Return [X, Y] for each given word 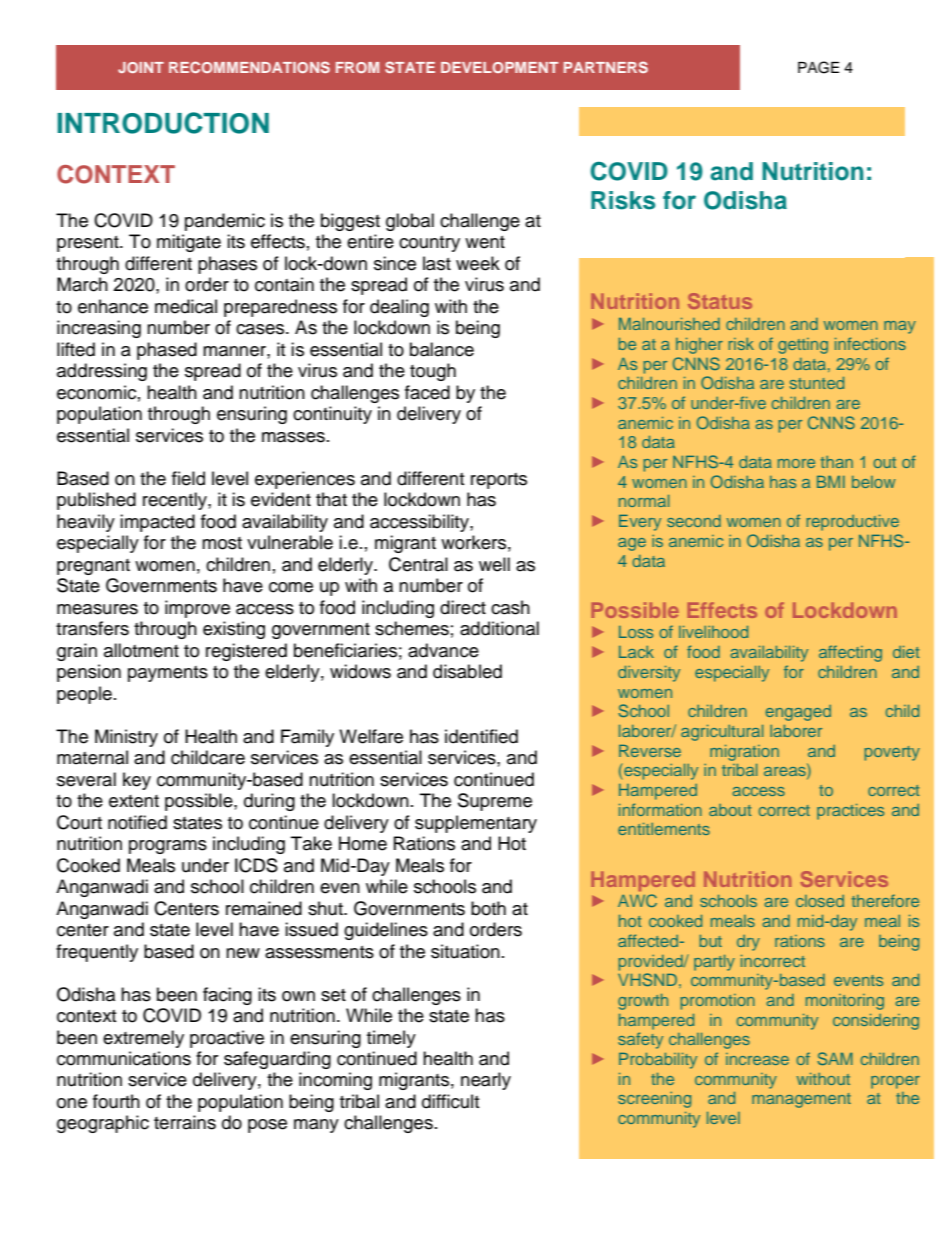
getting [803, 346]
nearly [486, 1081]
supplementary [476, 824]
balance [442, 349]
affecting [850, 653]
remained [264, 908]
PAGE [818, 67]
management [801, 1100]
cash [510, 607]
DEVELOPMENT [499, 67]
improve [197, 609]
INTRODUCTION [163, 123]
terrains [185, 1122]
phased [167, 351]
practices [850, 812]
